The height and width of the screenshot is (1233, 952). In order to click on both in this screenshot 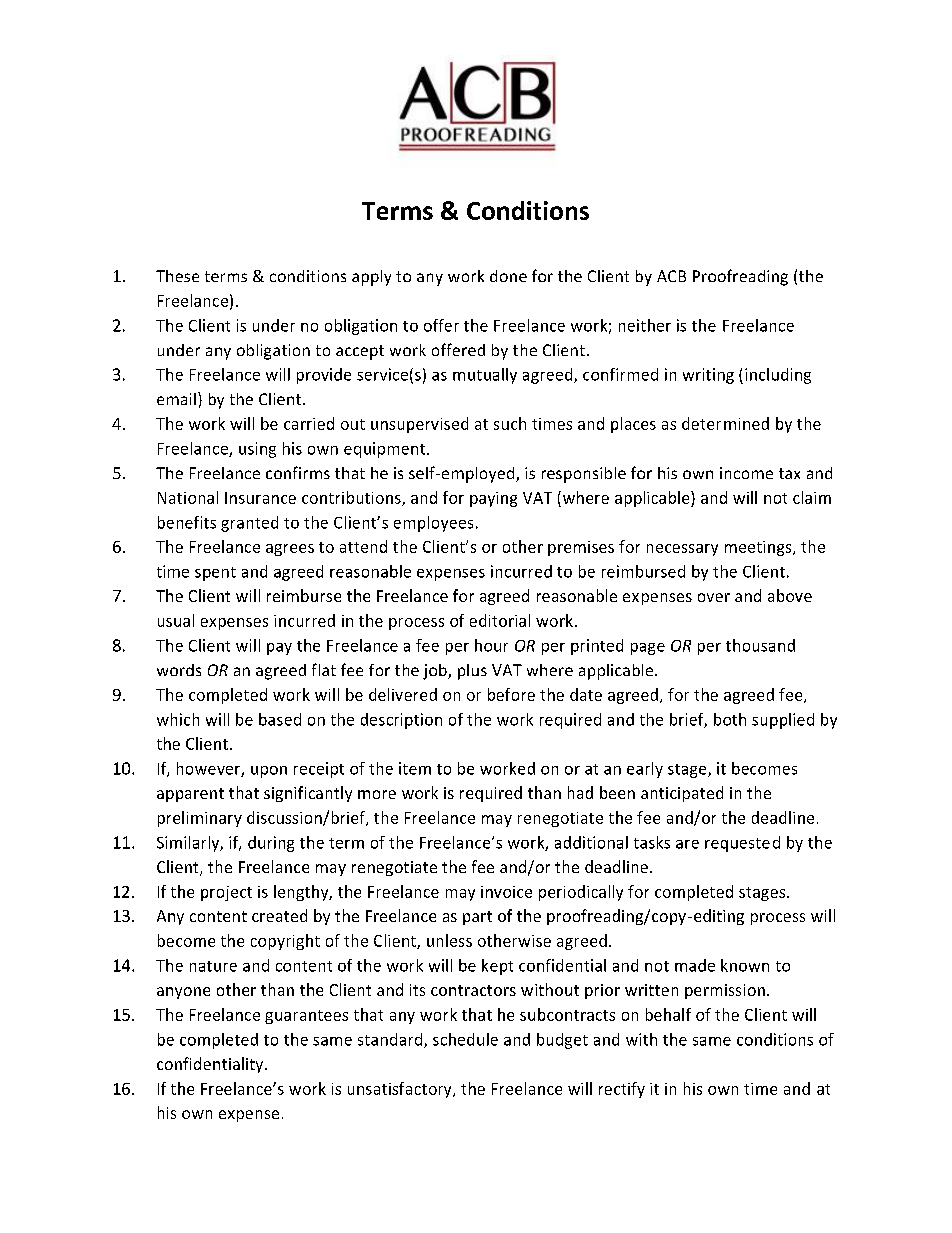, I will do `click(730, 719)`.
